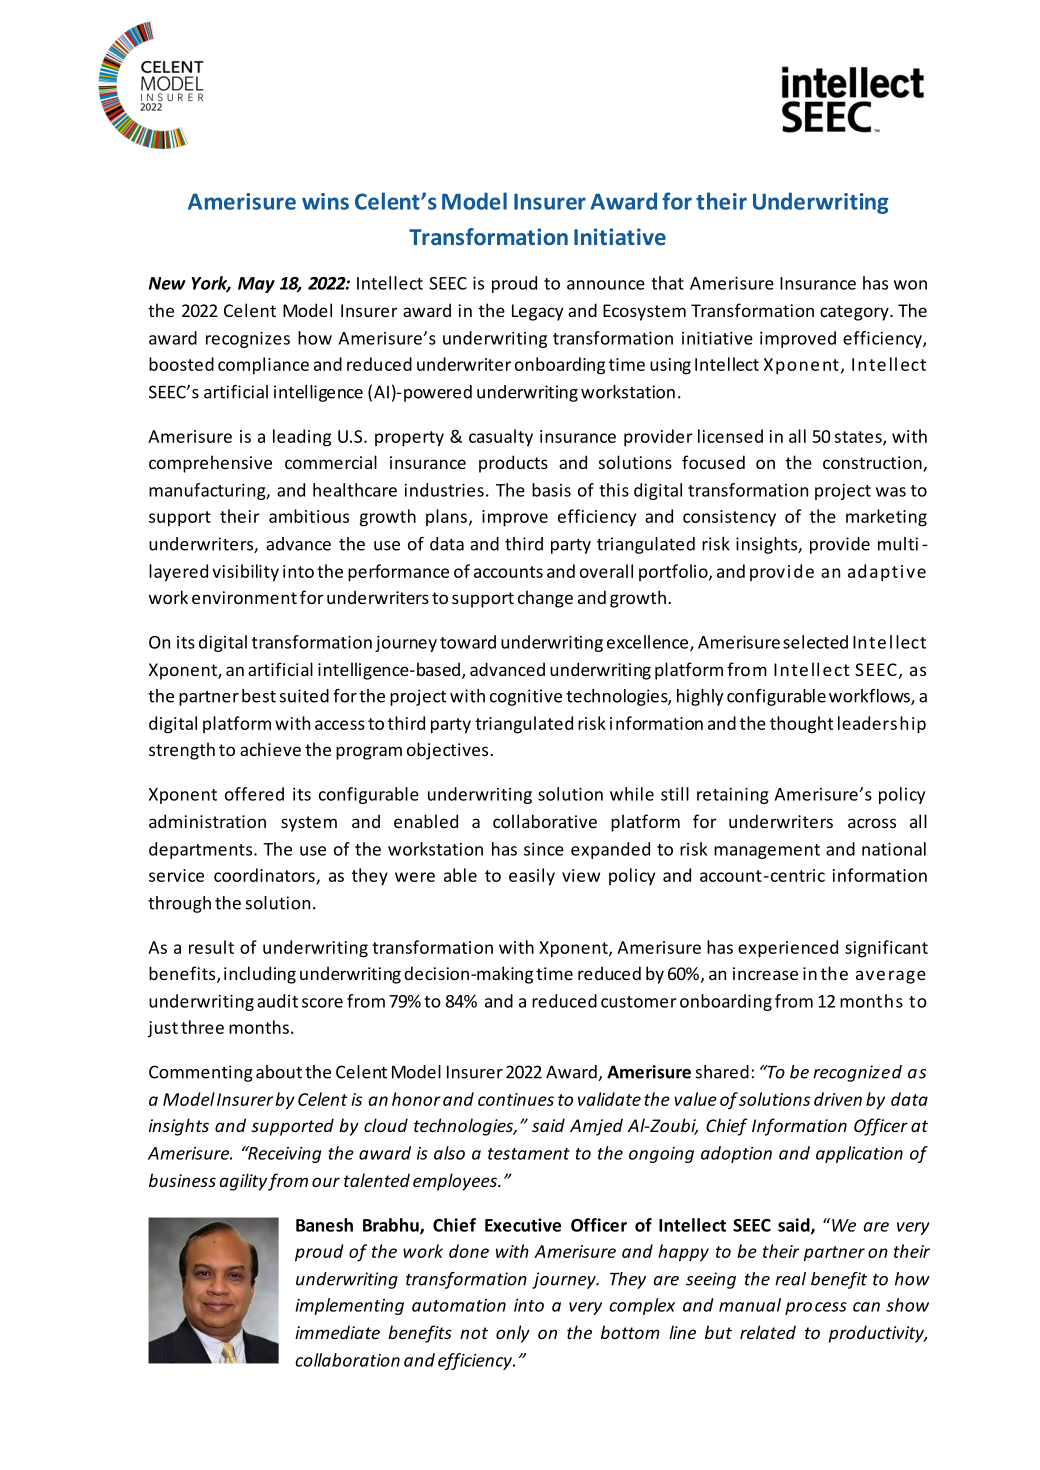 This screenshot has height=1470, width=1040. Describe the element at coordinates (788, 949) in the screenshot. I see `experienced` at that location.
